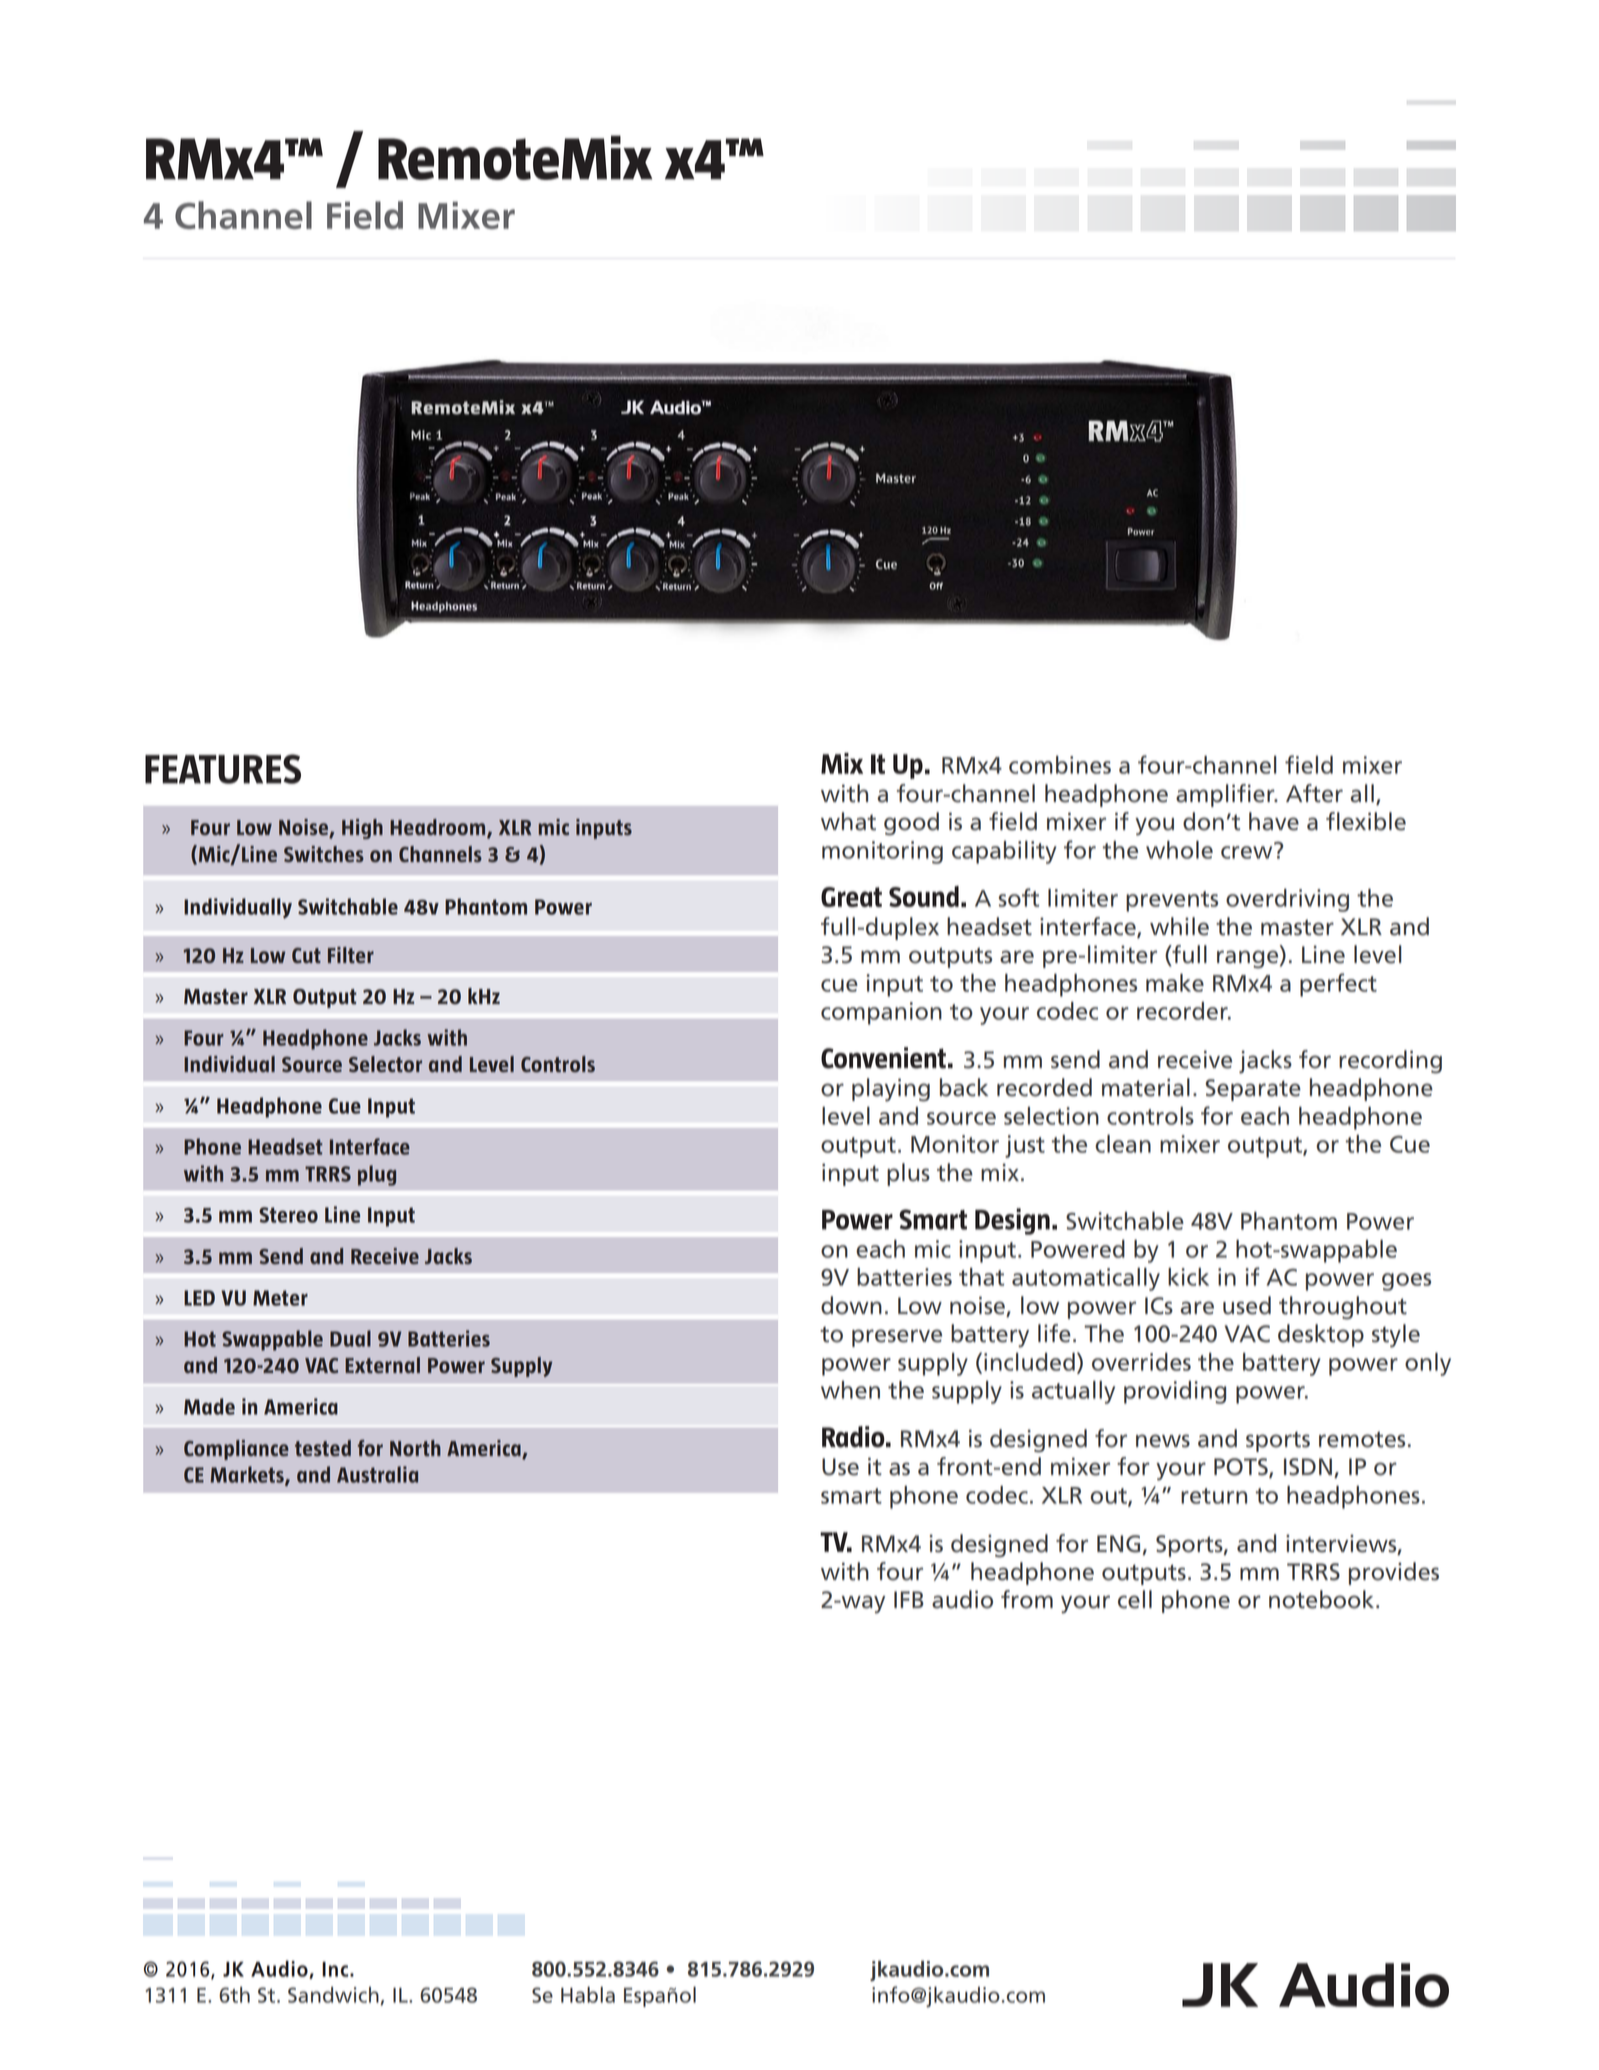  Describe the element at coordinates (362, 829) in the image. I see `High` at that location.
